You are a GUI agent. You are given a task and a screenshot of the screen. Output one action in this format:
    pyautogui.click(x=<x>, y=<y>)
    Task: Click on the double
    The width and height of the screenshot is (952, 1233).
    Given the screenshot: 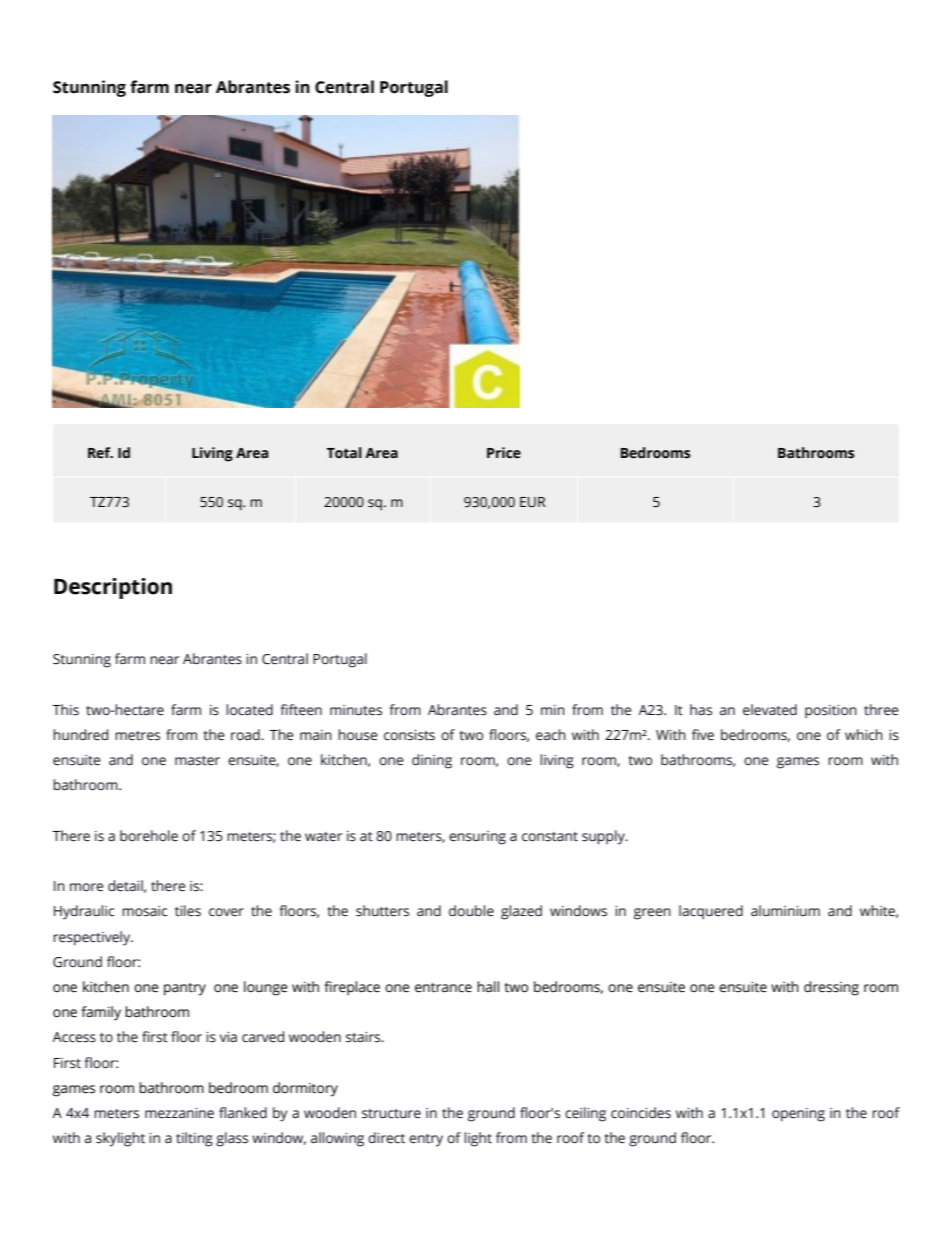 What is the action you would take?
    pyautogui.click(x=471, y=911)
